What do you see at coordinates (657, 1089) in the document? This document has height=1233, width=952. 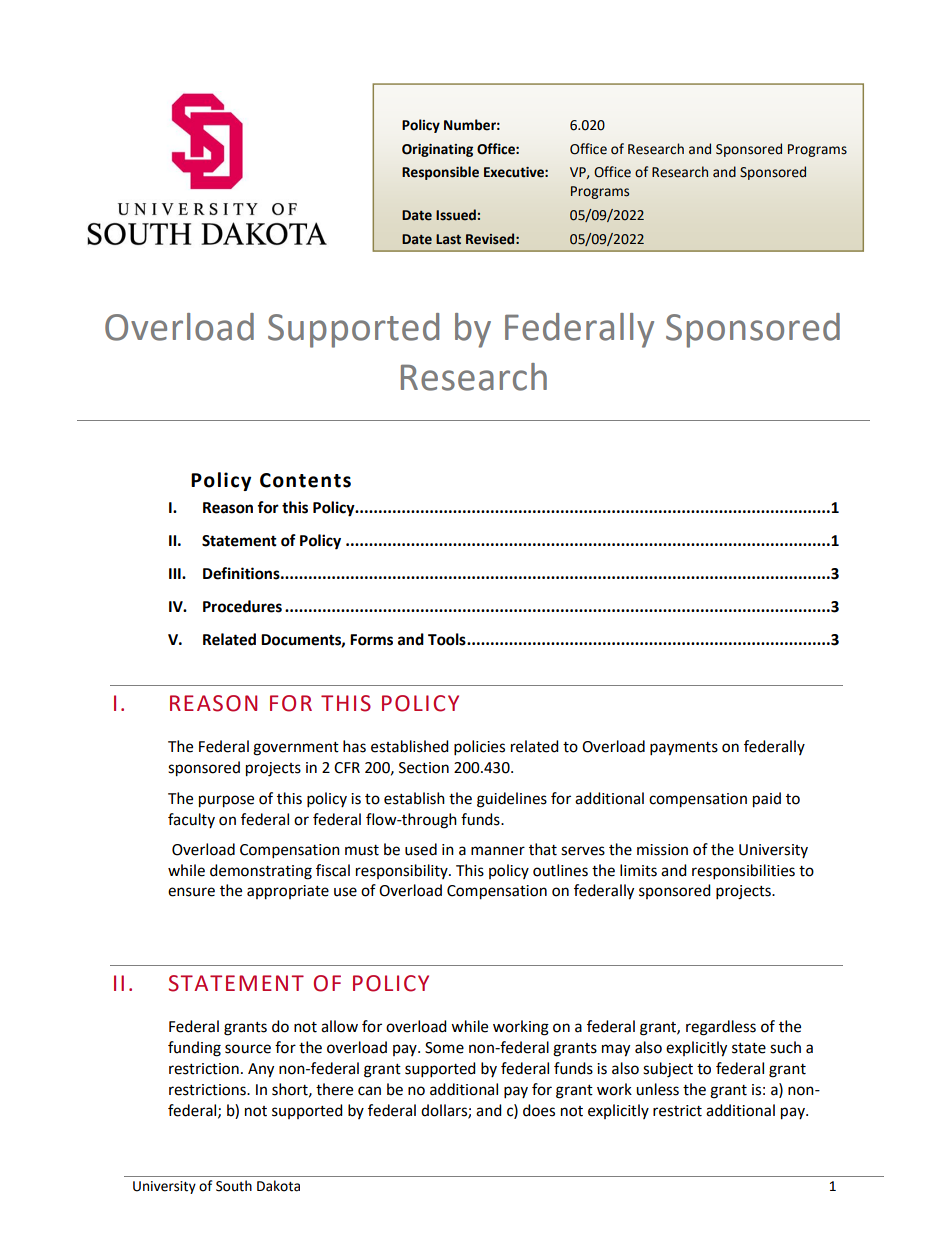 I see `unless` at bounding box center [657, 1089].
